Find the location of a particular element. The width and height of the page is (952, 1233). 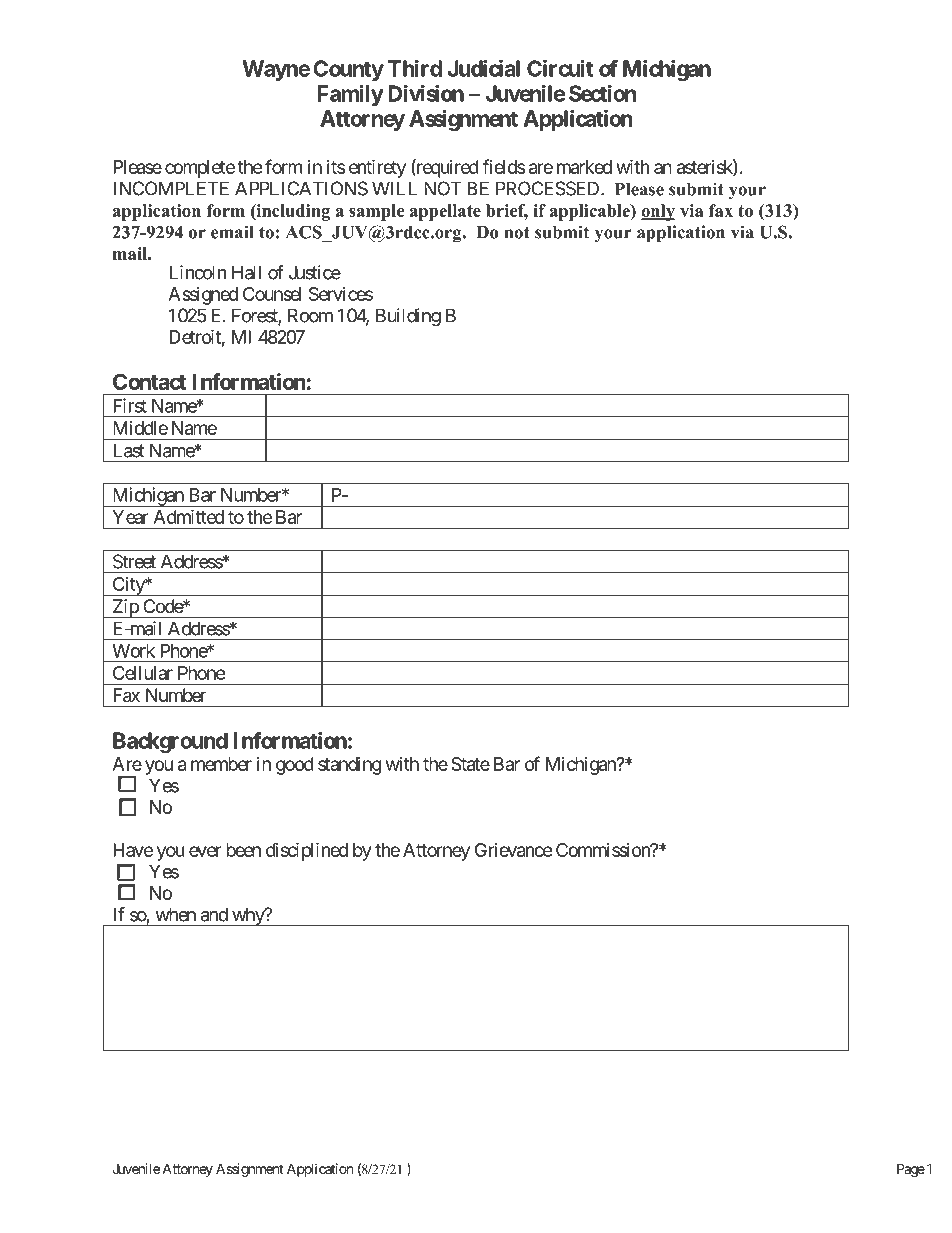

applicable is located at coordinates (591, 212).
